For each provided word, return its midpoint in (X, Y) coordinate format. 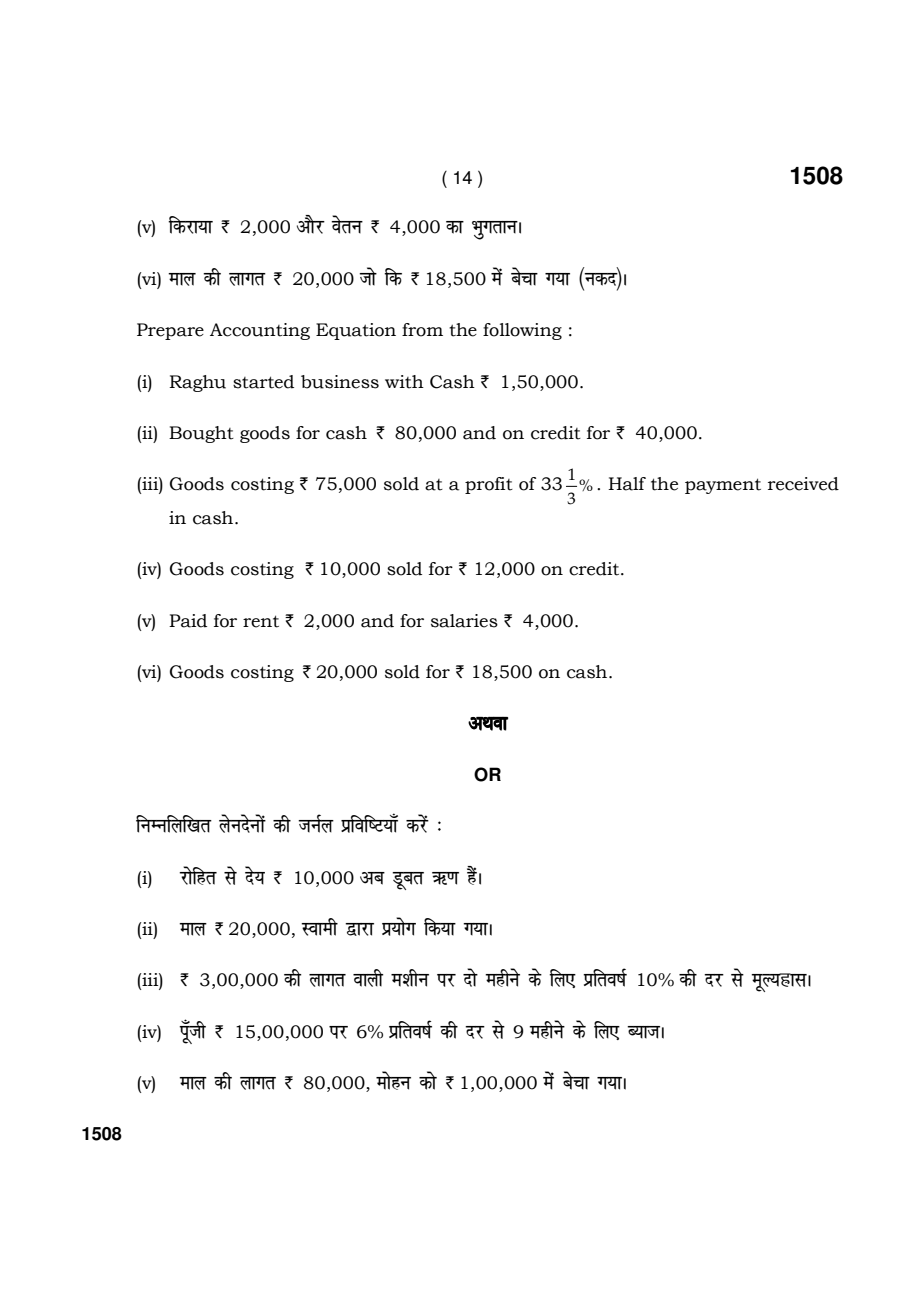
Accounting (260, 331)
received (803, 484)
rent (261, 621)
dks (428, 1080)
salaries (464, 621)
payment (723, 486)
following (522, 331)
